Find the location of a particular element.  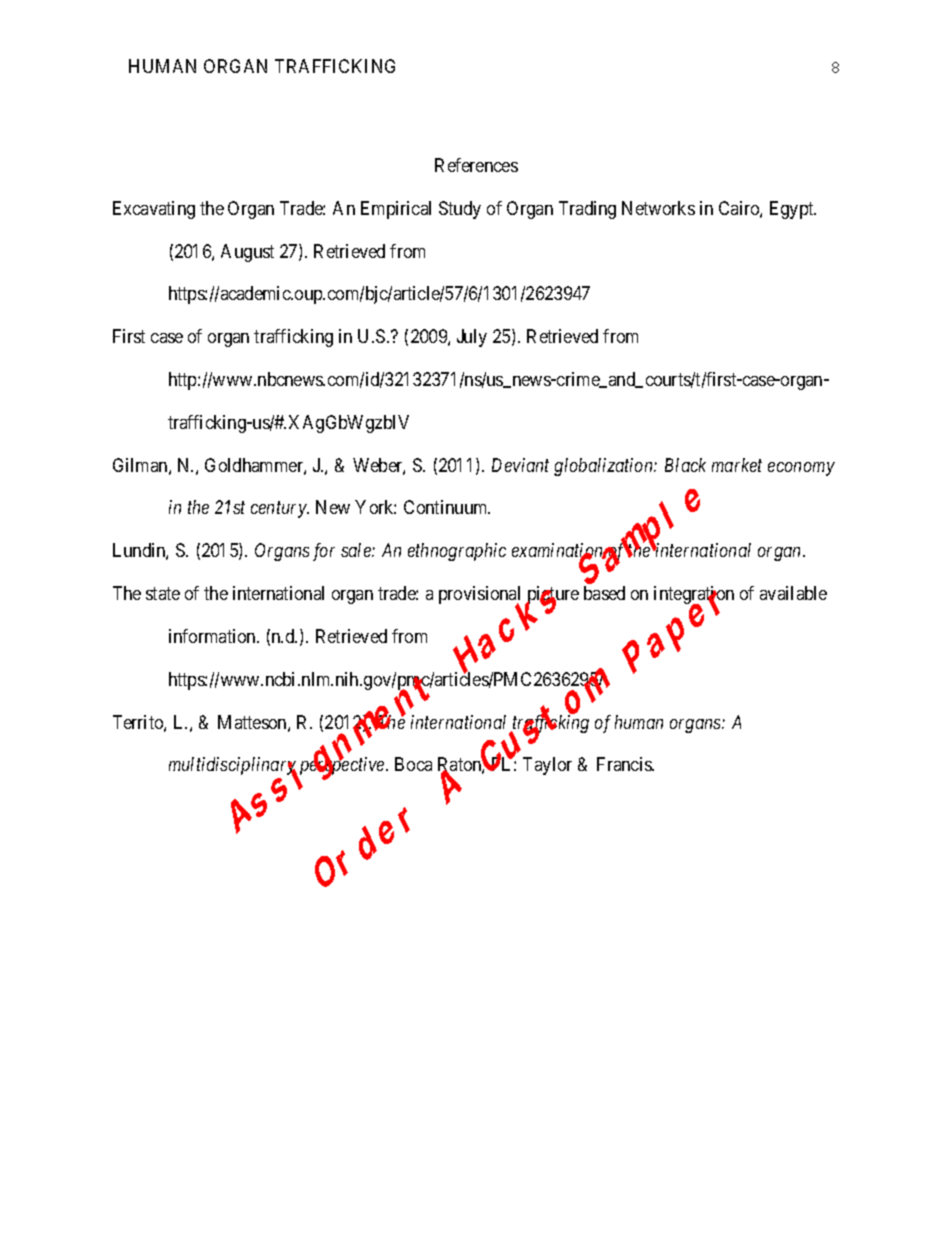

century is located at coordinates (279, 510).
